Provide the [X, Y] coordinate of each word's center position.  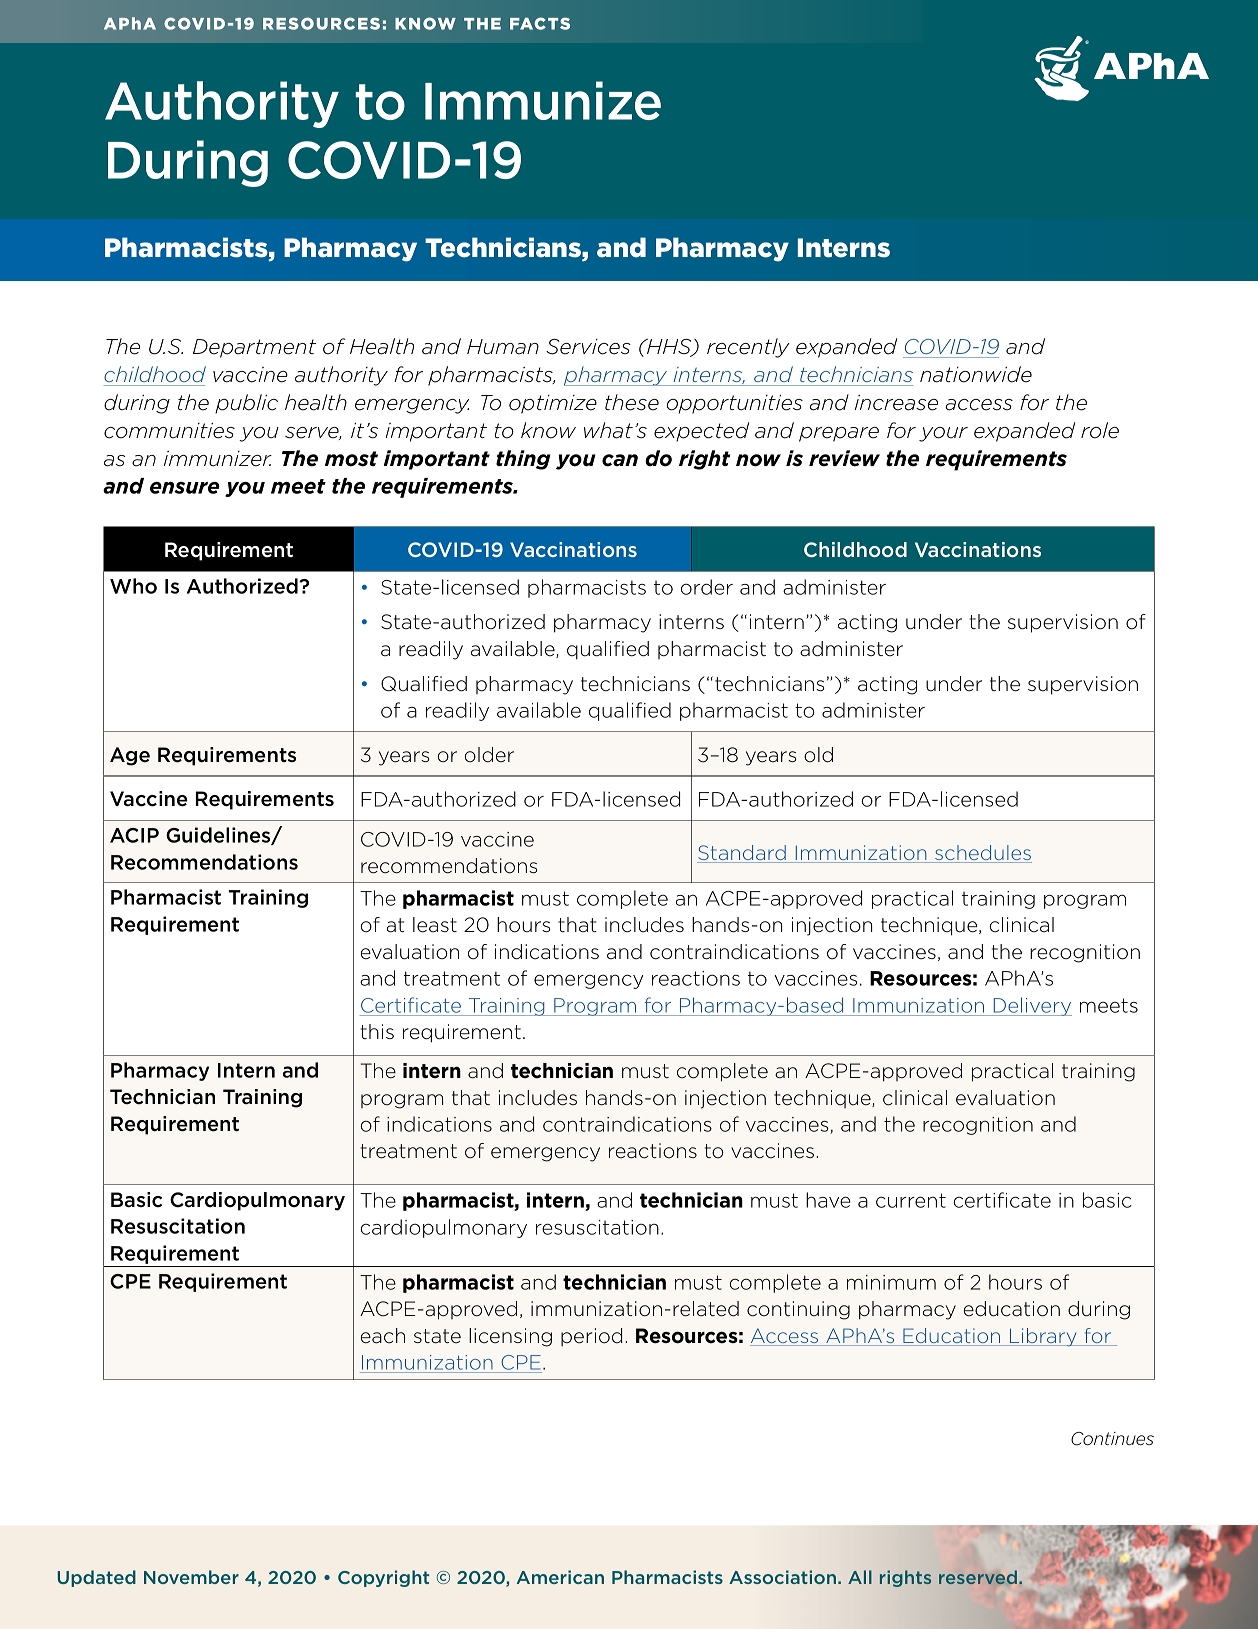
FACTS [540, 23]
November [191, 1577]
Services [588, 347]
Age [130, 756]
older [489, 755]
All [860, 1577]
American [560, 1577]
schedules [982, 854]
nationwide [976, 374]
